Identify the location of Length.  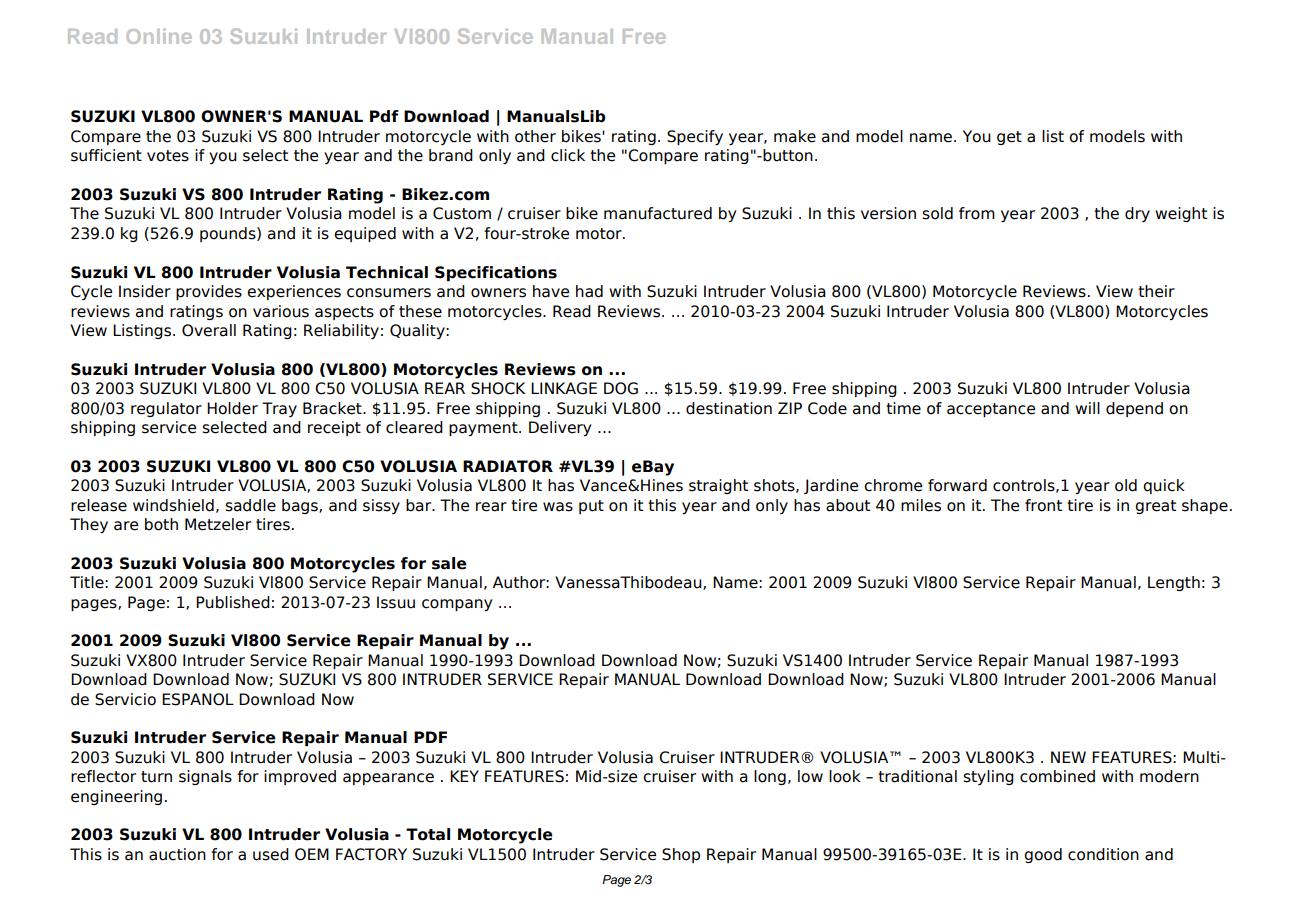
(1174, 583).
